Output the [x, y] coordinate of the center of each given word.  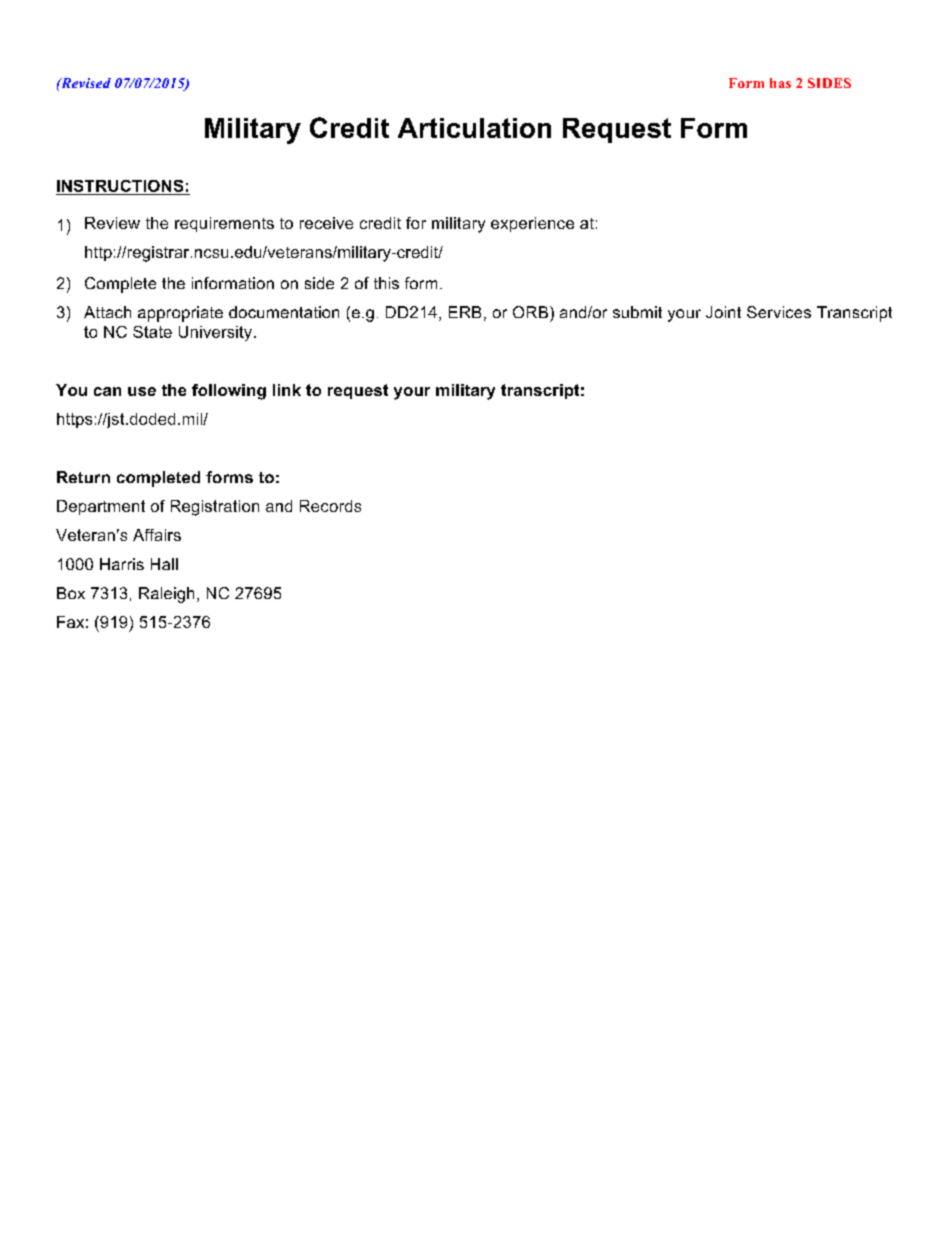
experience [532, 224]
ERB [465, 312]
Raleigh [166, 595]
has [780, 83]
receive [326, 223]
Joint [723, 312]
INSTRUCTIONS [120, 186]
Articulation [474, 128]
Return [83, 477]
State [152, 332]
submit [637, 312]
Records [330, 506]
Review [112, 223]
